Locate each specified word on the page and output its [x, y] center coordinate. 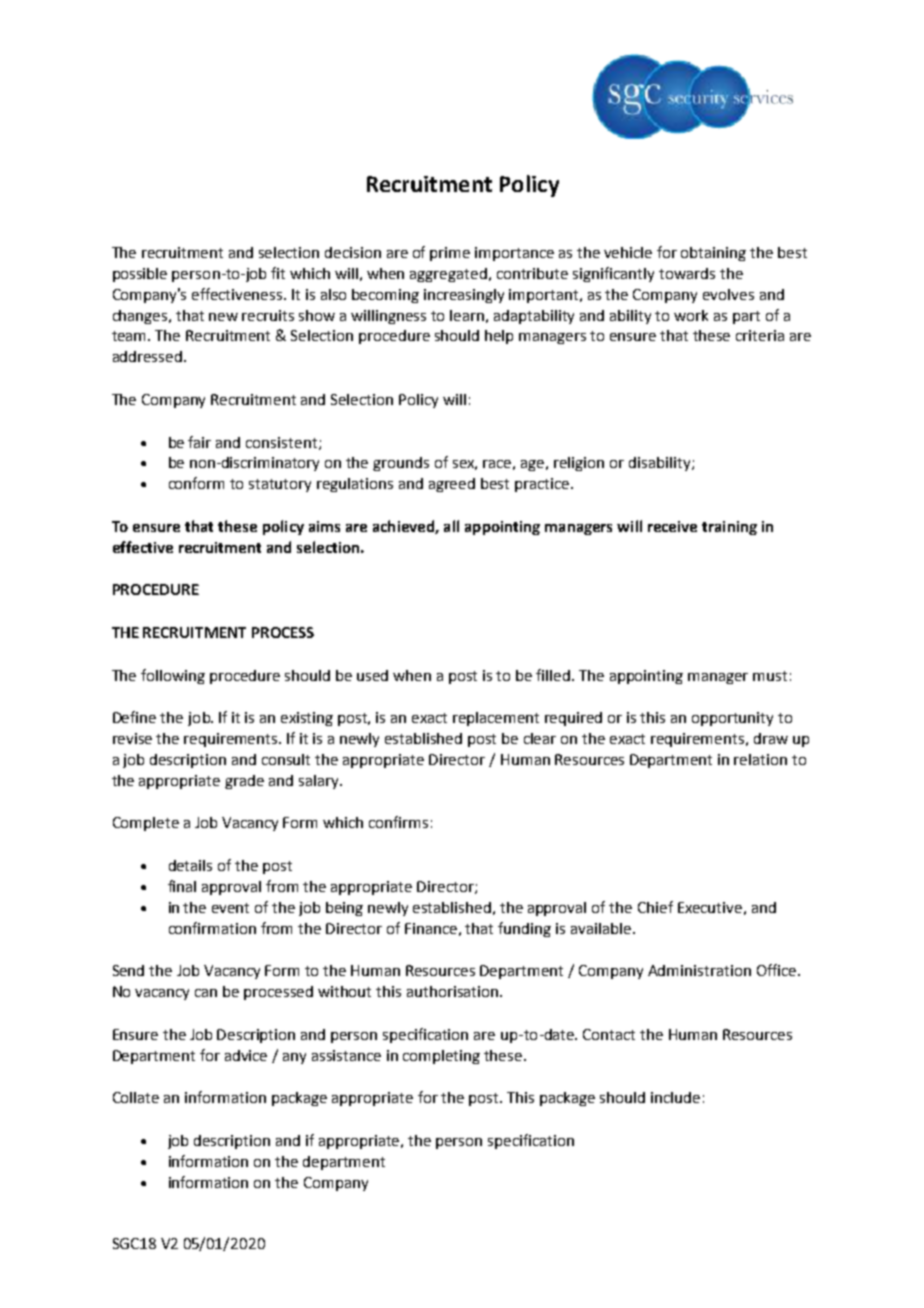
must [770, 676]
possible [140, 275]
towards [687, 273]
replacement [496, 719]
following [173, 676]
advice [246, 1055]
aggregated [448, 275]
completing [441, 1057]
